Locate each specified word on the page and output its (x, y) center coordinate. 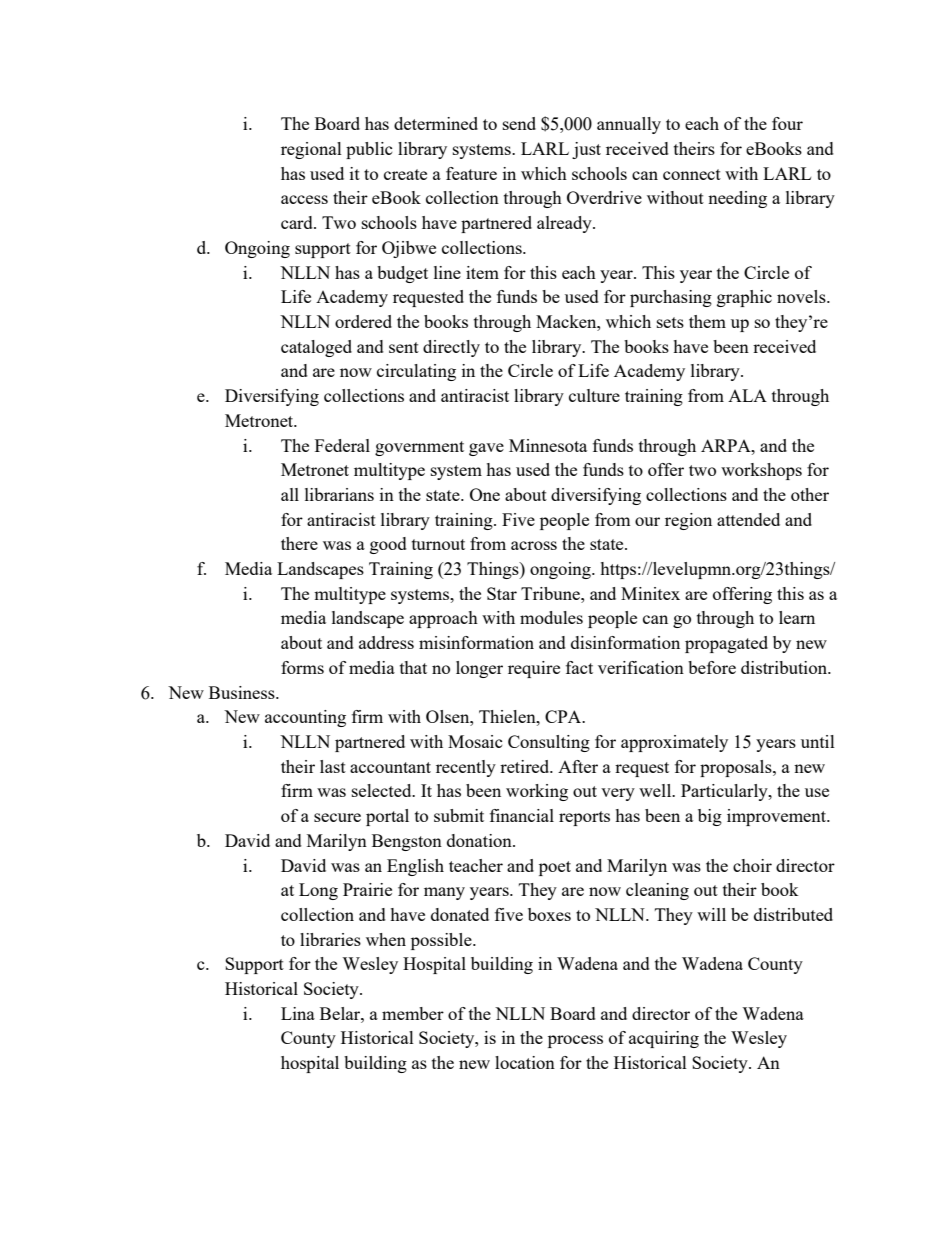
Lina (298, 1013)
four (787, 123)
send (519, 123)
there (299, 543)
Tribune (551, 593)
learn (797, 617)
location (525, 1062)
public (369, 150)
